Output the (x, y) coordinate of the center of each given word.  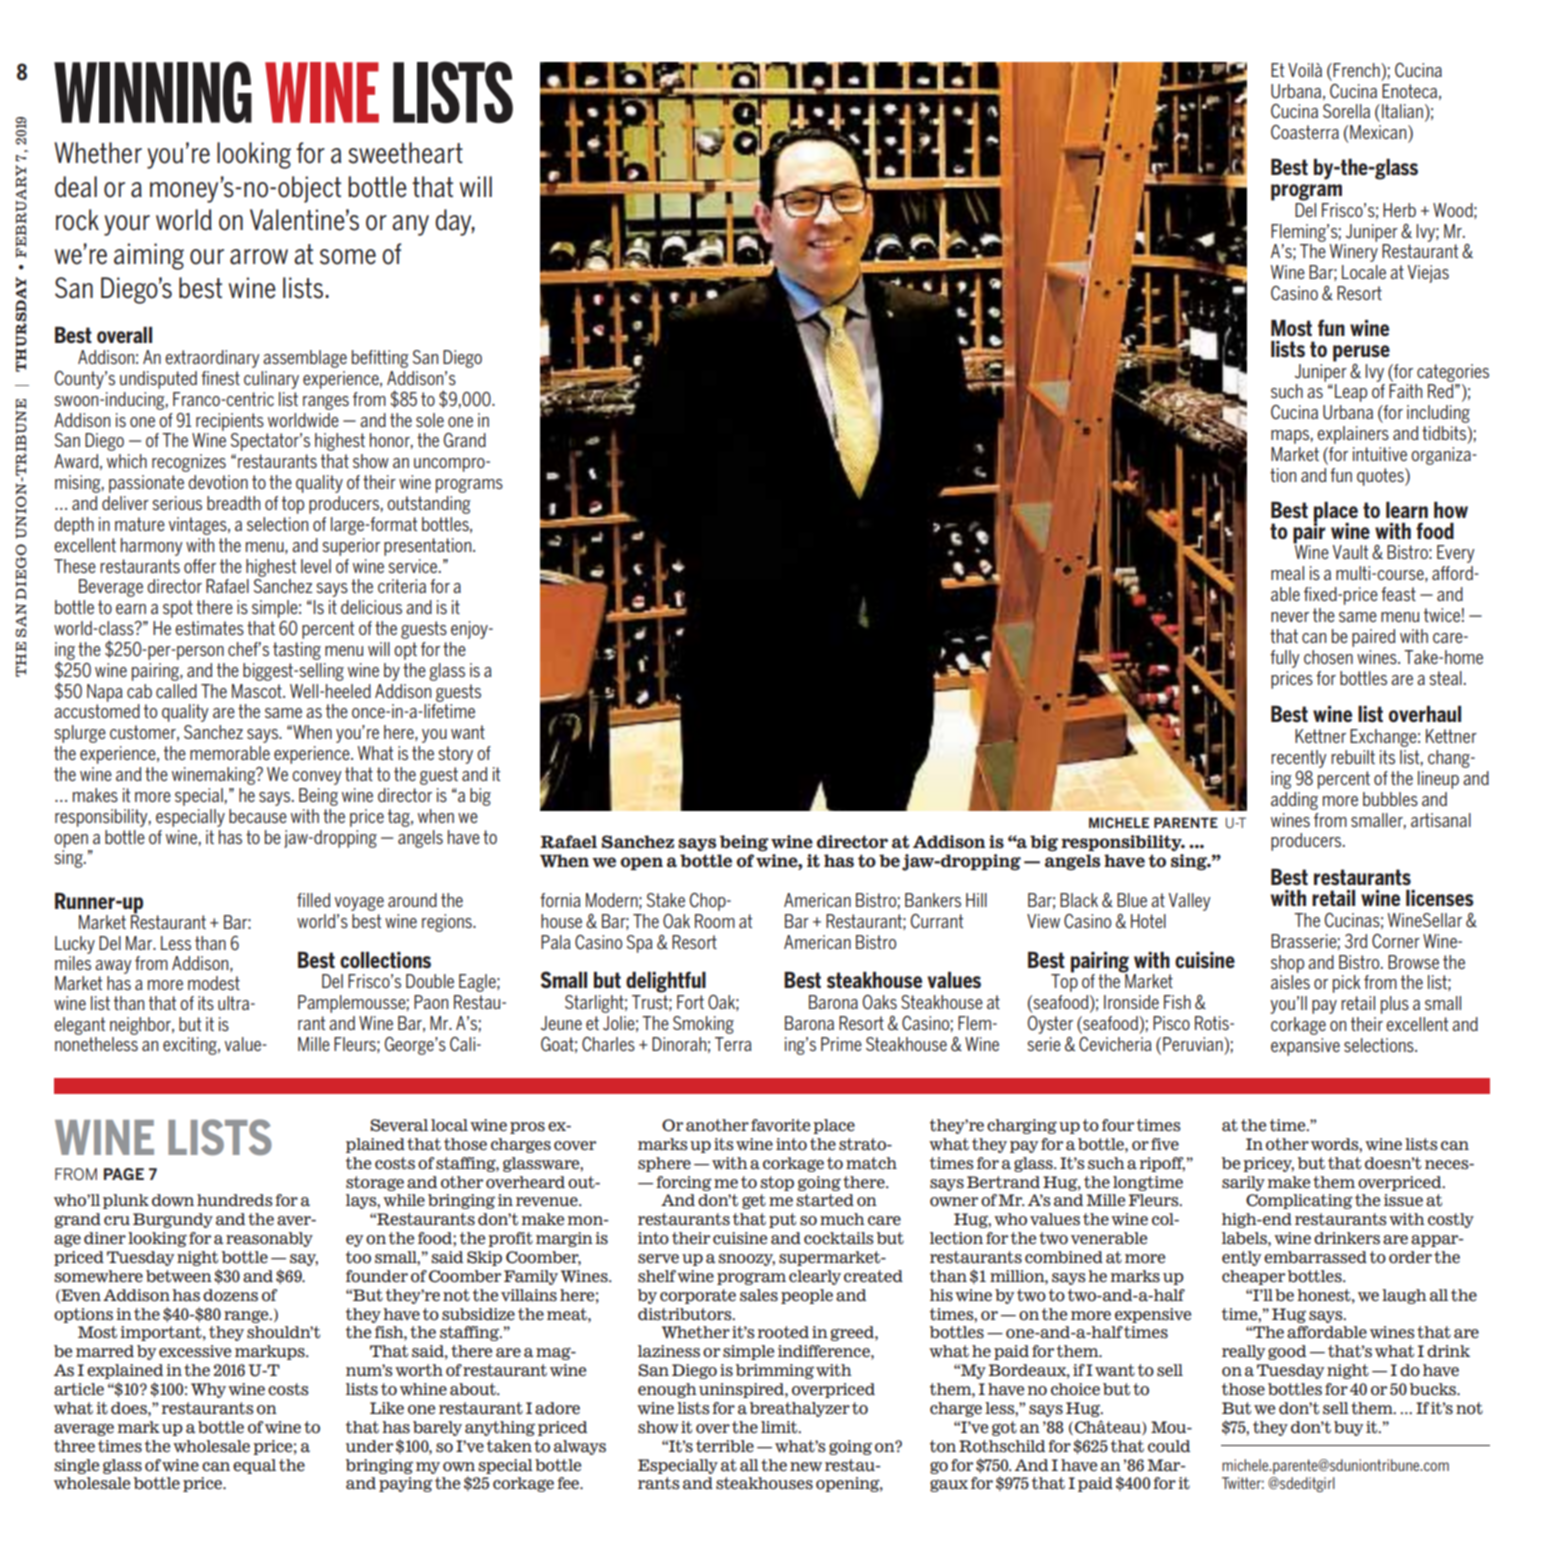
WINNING (153, 92)
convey (317, 778)
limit (780, 1427)
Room (715, 921)
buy (1348, 1428)
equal (254, 1466)
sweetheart (405, 153)
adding (1294, 801)
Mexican (1379, 133)
